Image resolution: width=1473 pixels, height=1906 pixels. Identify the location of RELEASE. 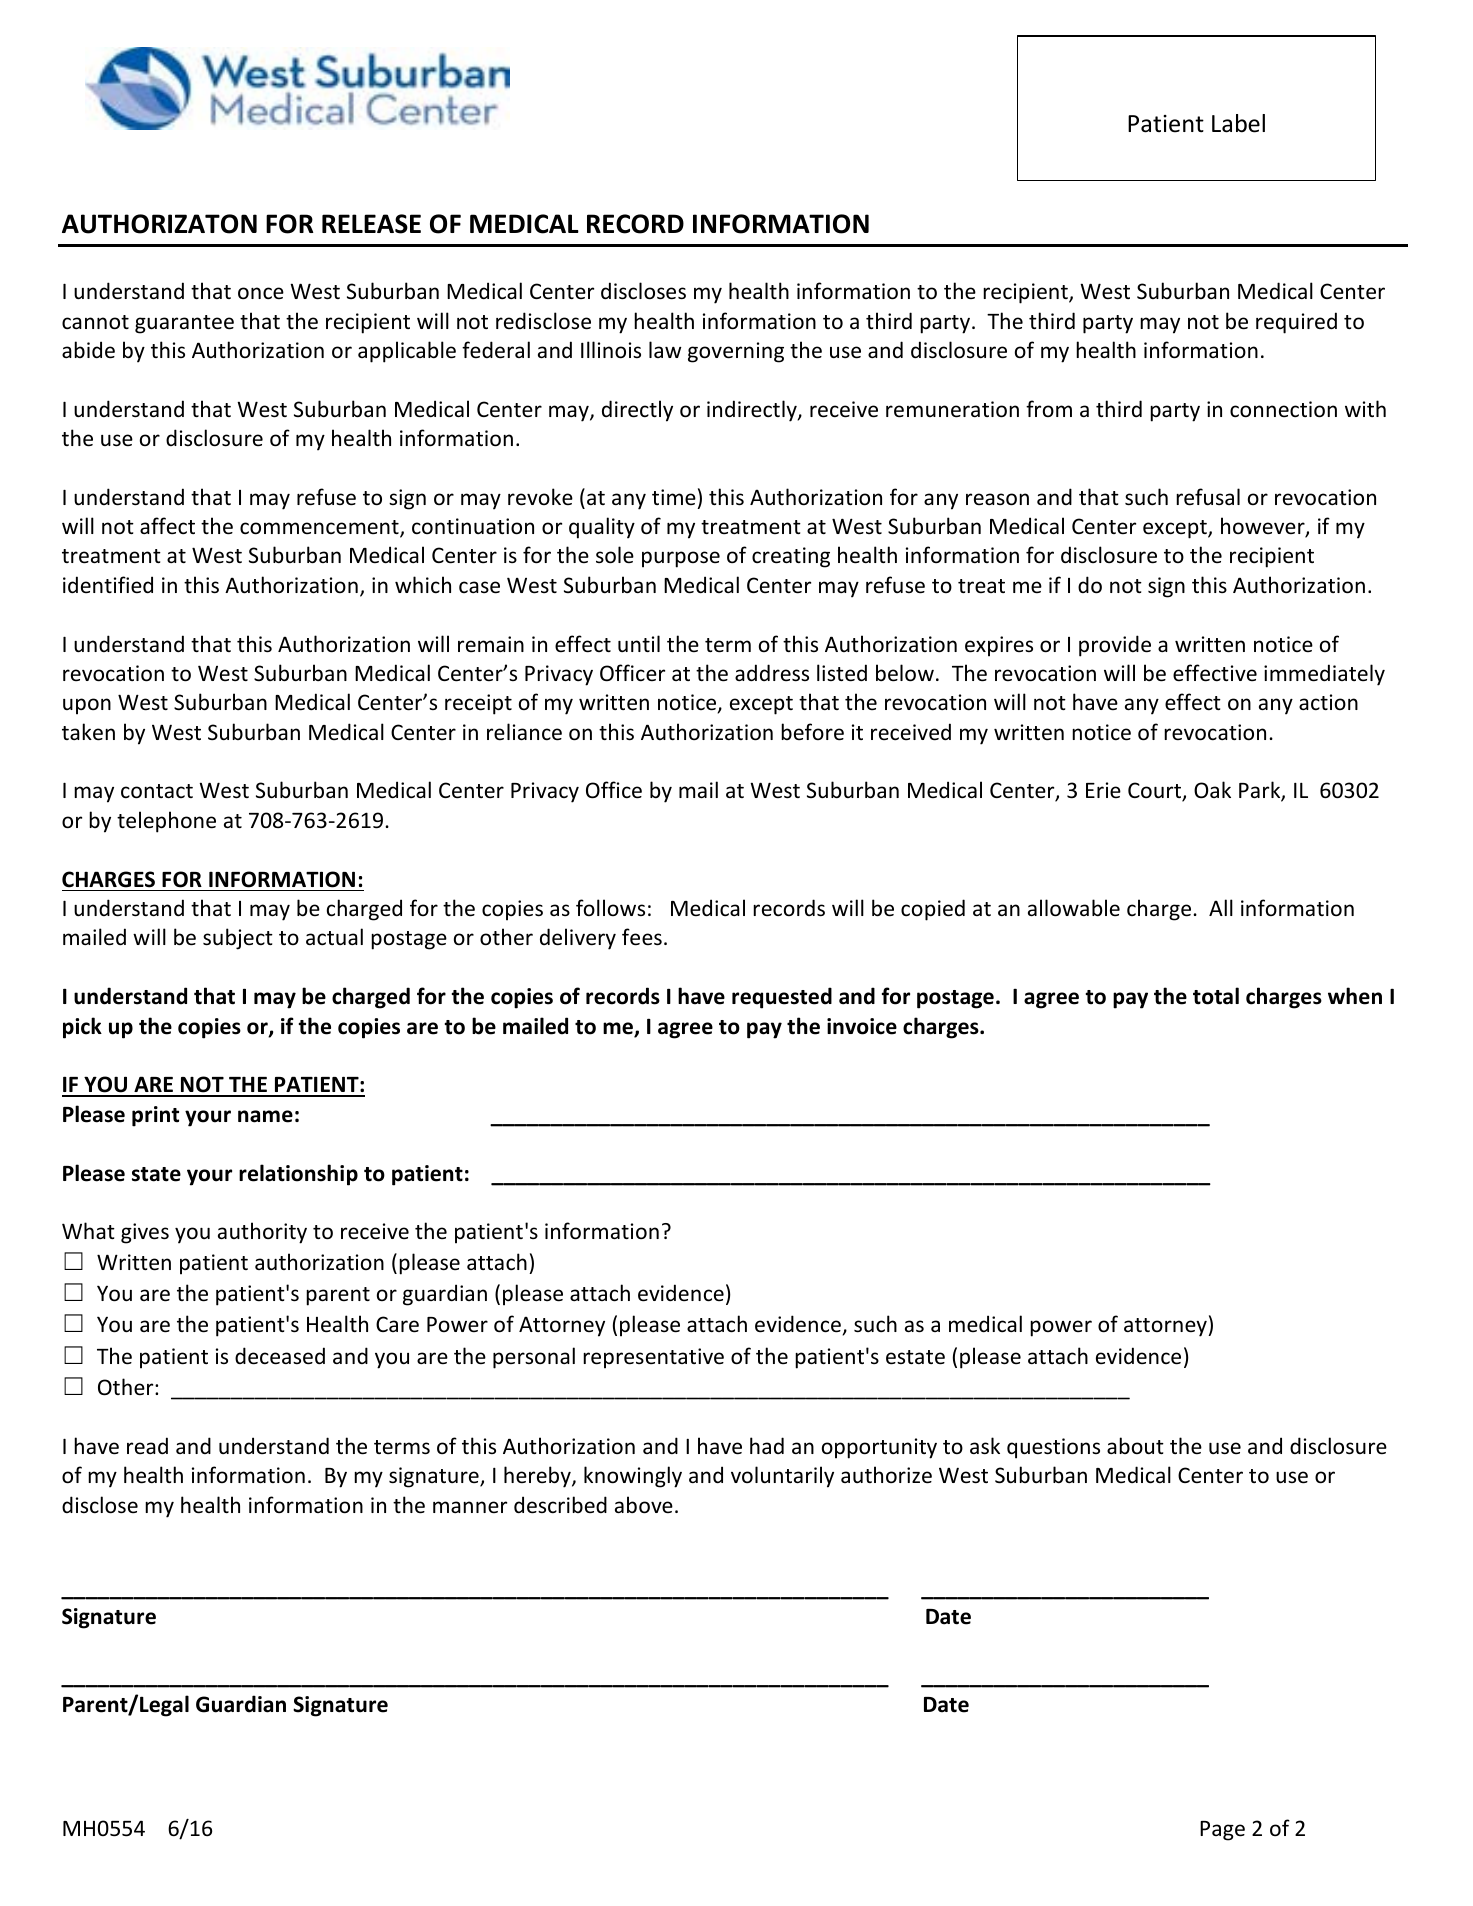
(371, 224).
